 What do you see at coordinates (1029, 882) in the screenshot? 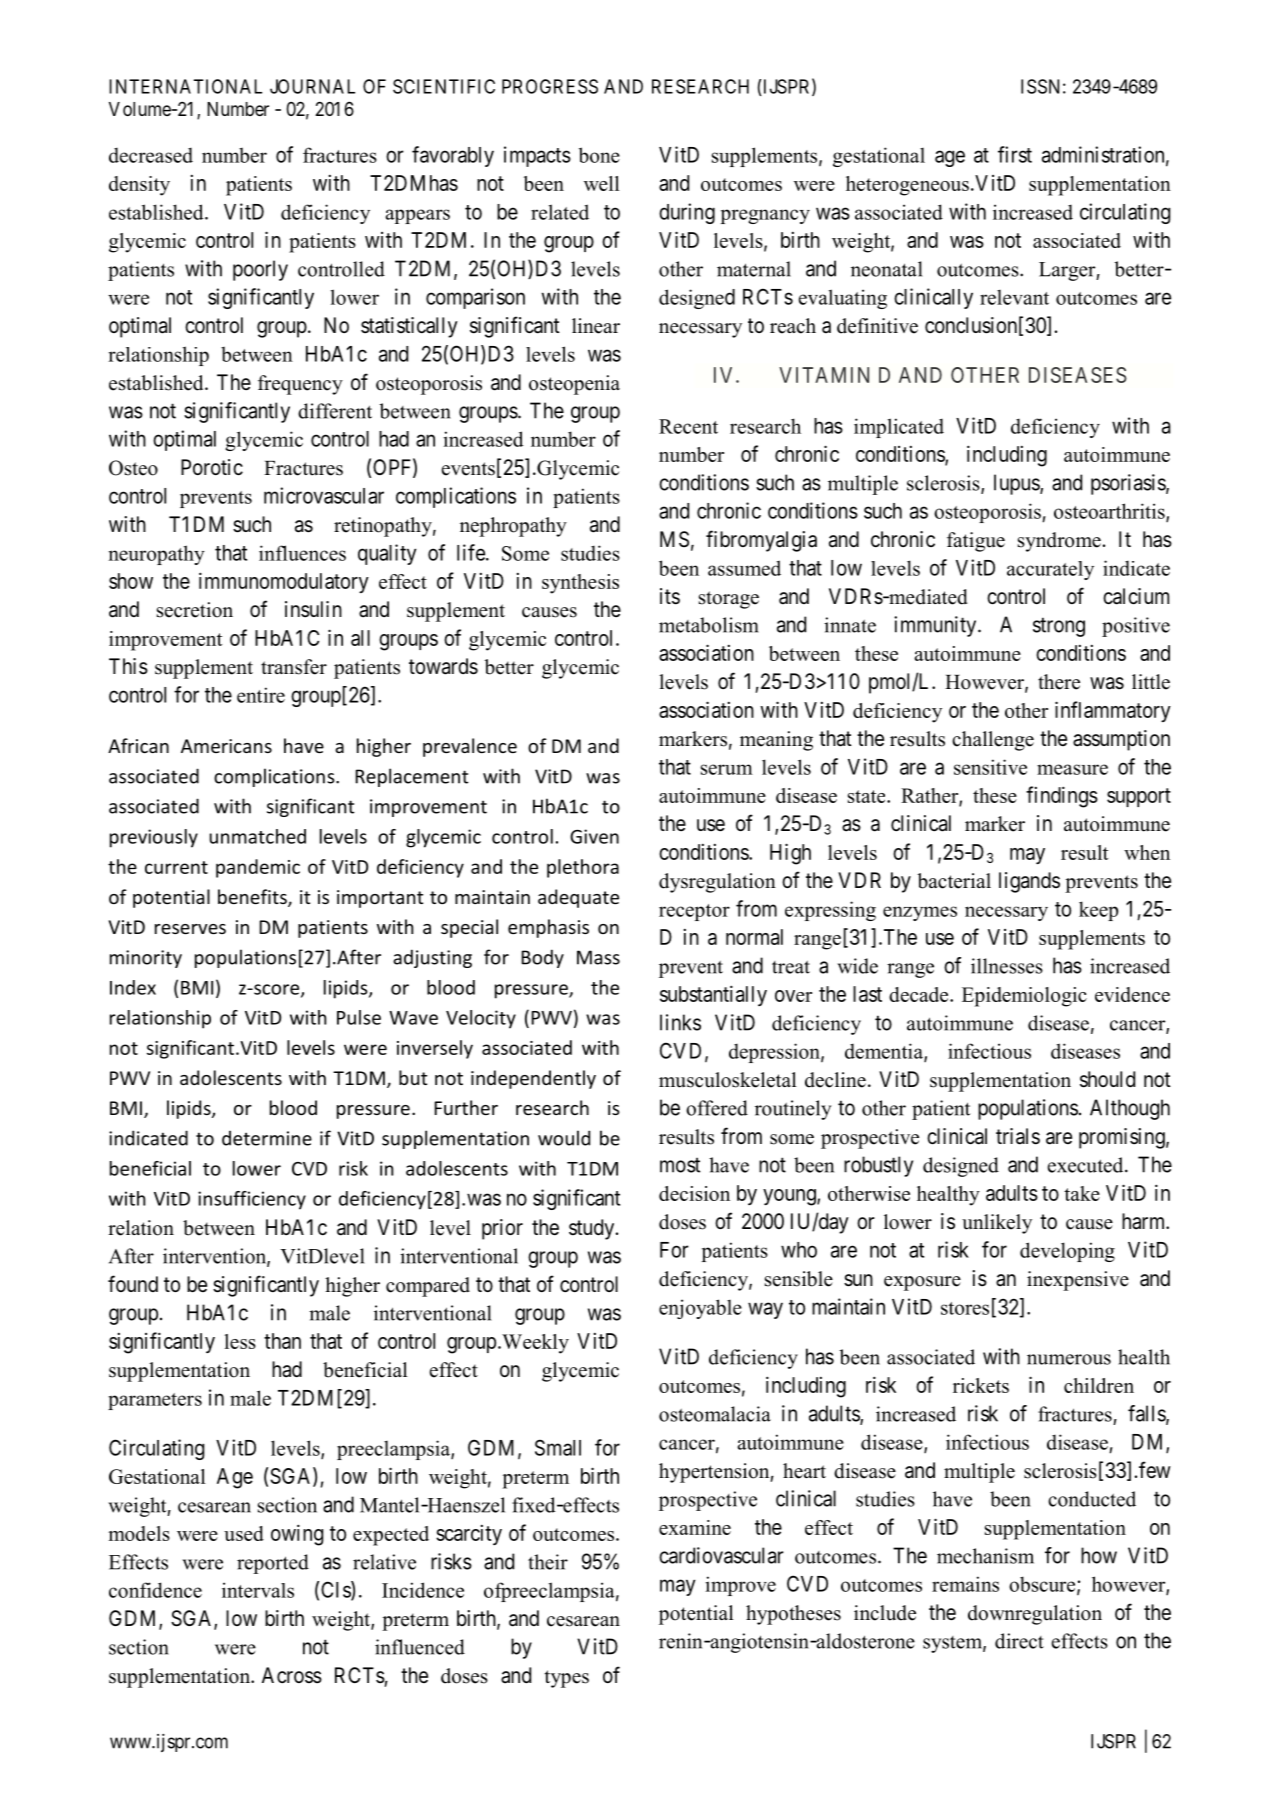
I see `ligands` at bounding box center [1029, 882].
